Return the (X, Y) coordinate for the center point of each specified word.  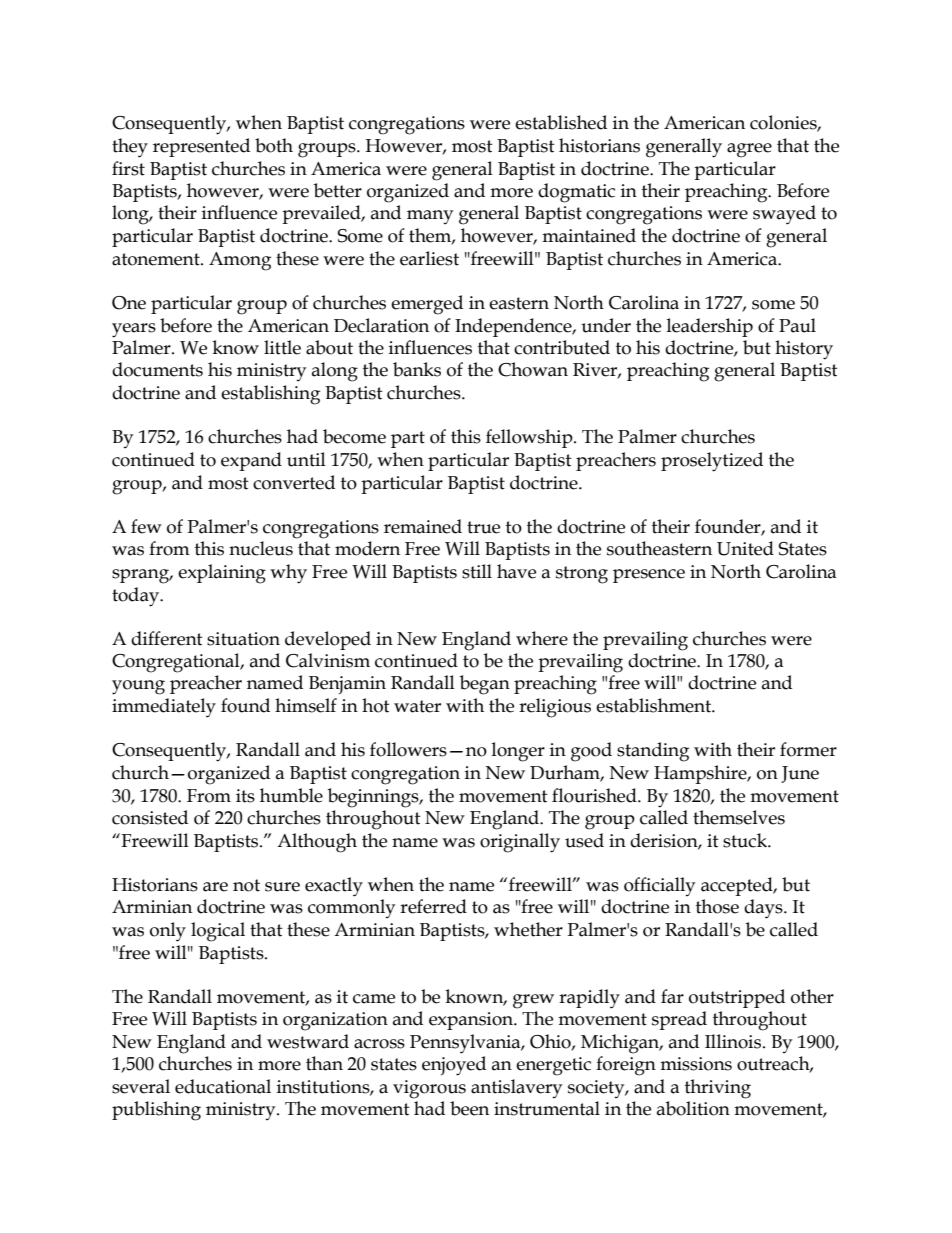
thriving (718, 1089)
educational (223, 1086)
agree (749, 150)
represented (201, 147)
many (430, 217)
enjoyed (454, 1066)
